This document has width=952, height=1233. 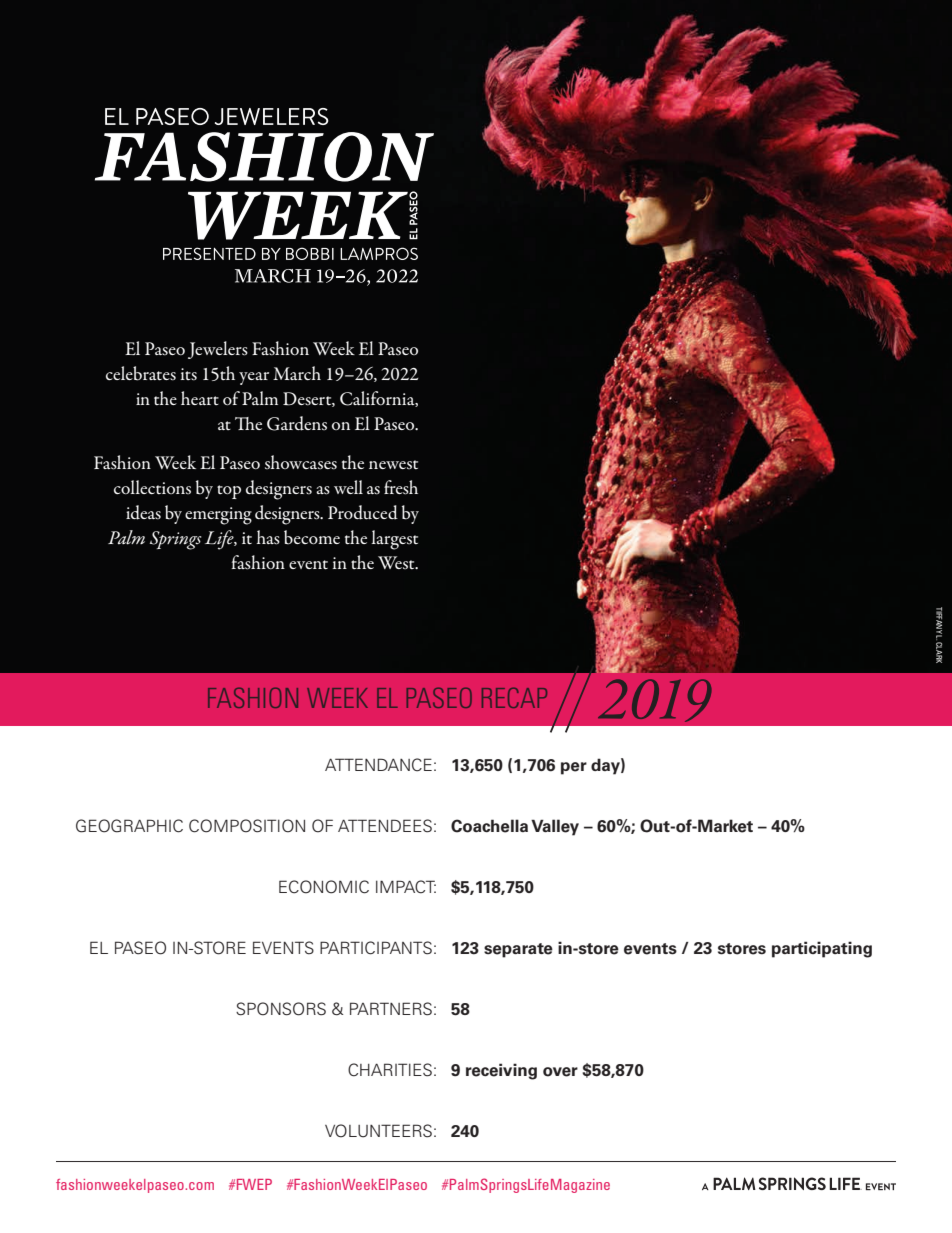 What do you see at coordinates (247, 826) in the document?
I see `COMPOSITION` at bounding box center [247, 826].
